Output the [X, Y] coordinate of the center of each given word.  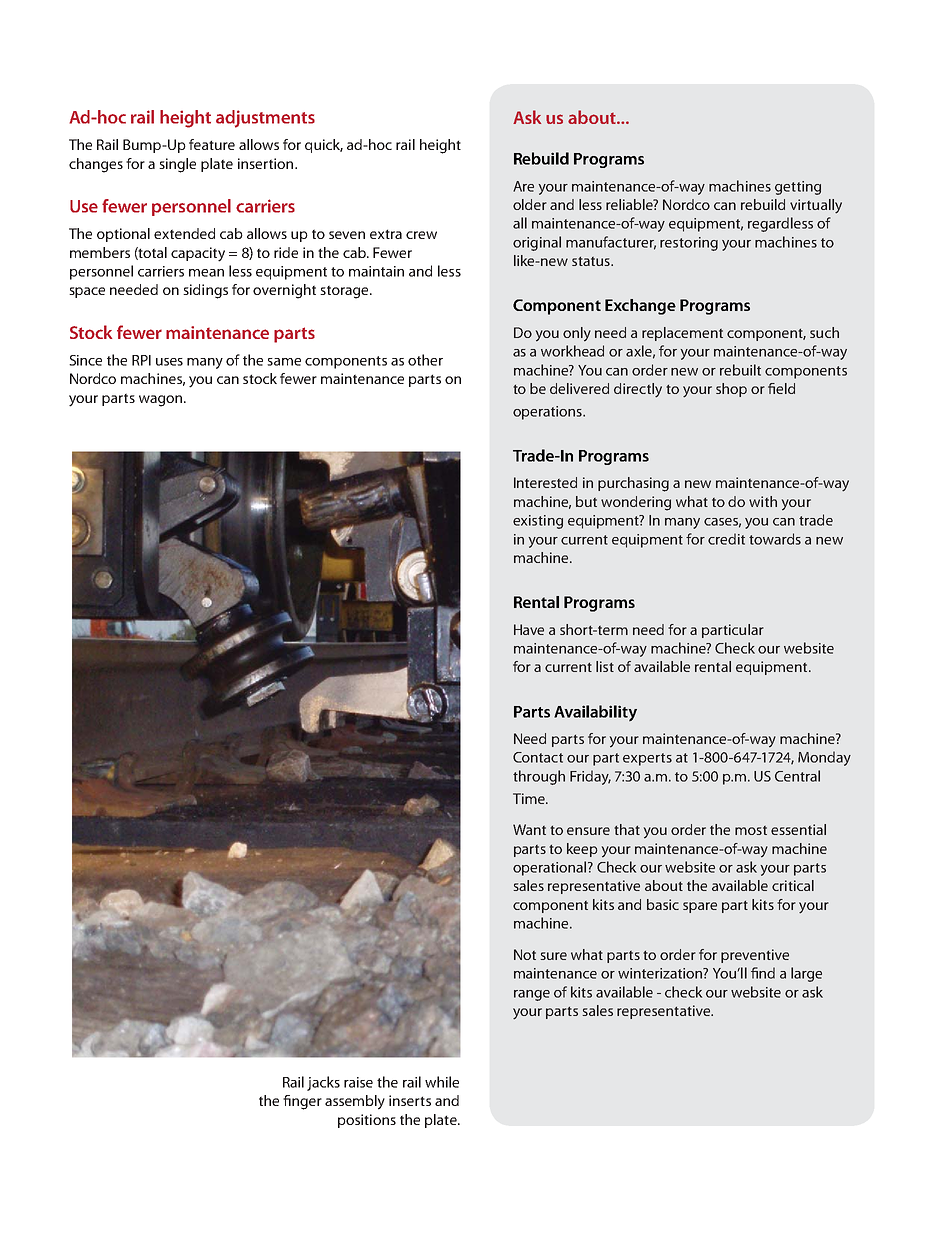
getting [798, 188]
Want [529, 829]
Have [529, 629]
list [605, 666]
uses [169, 362]
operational [551, 868]
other [425, 360]
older [530, 204]
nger [307, 1104]
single [177, 165]
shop [731, 390]
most [751, 830]
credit [726, 539]
